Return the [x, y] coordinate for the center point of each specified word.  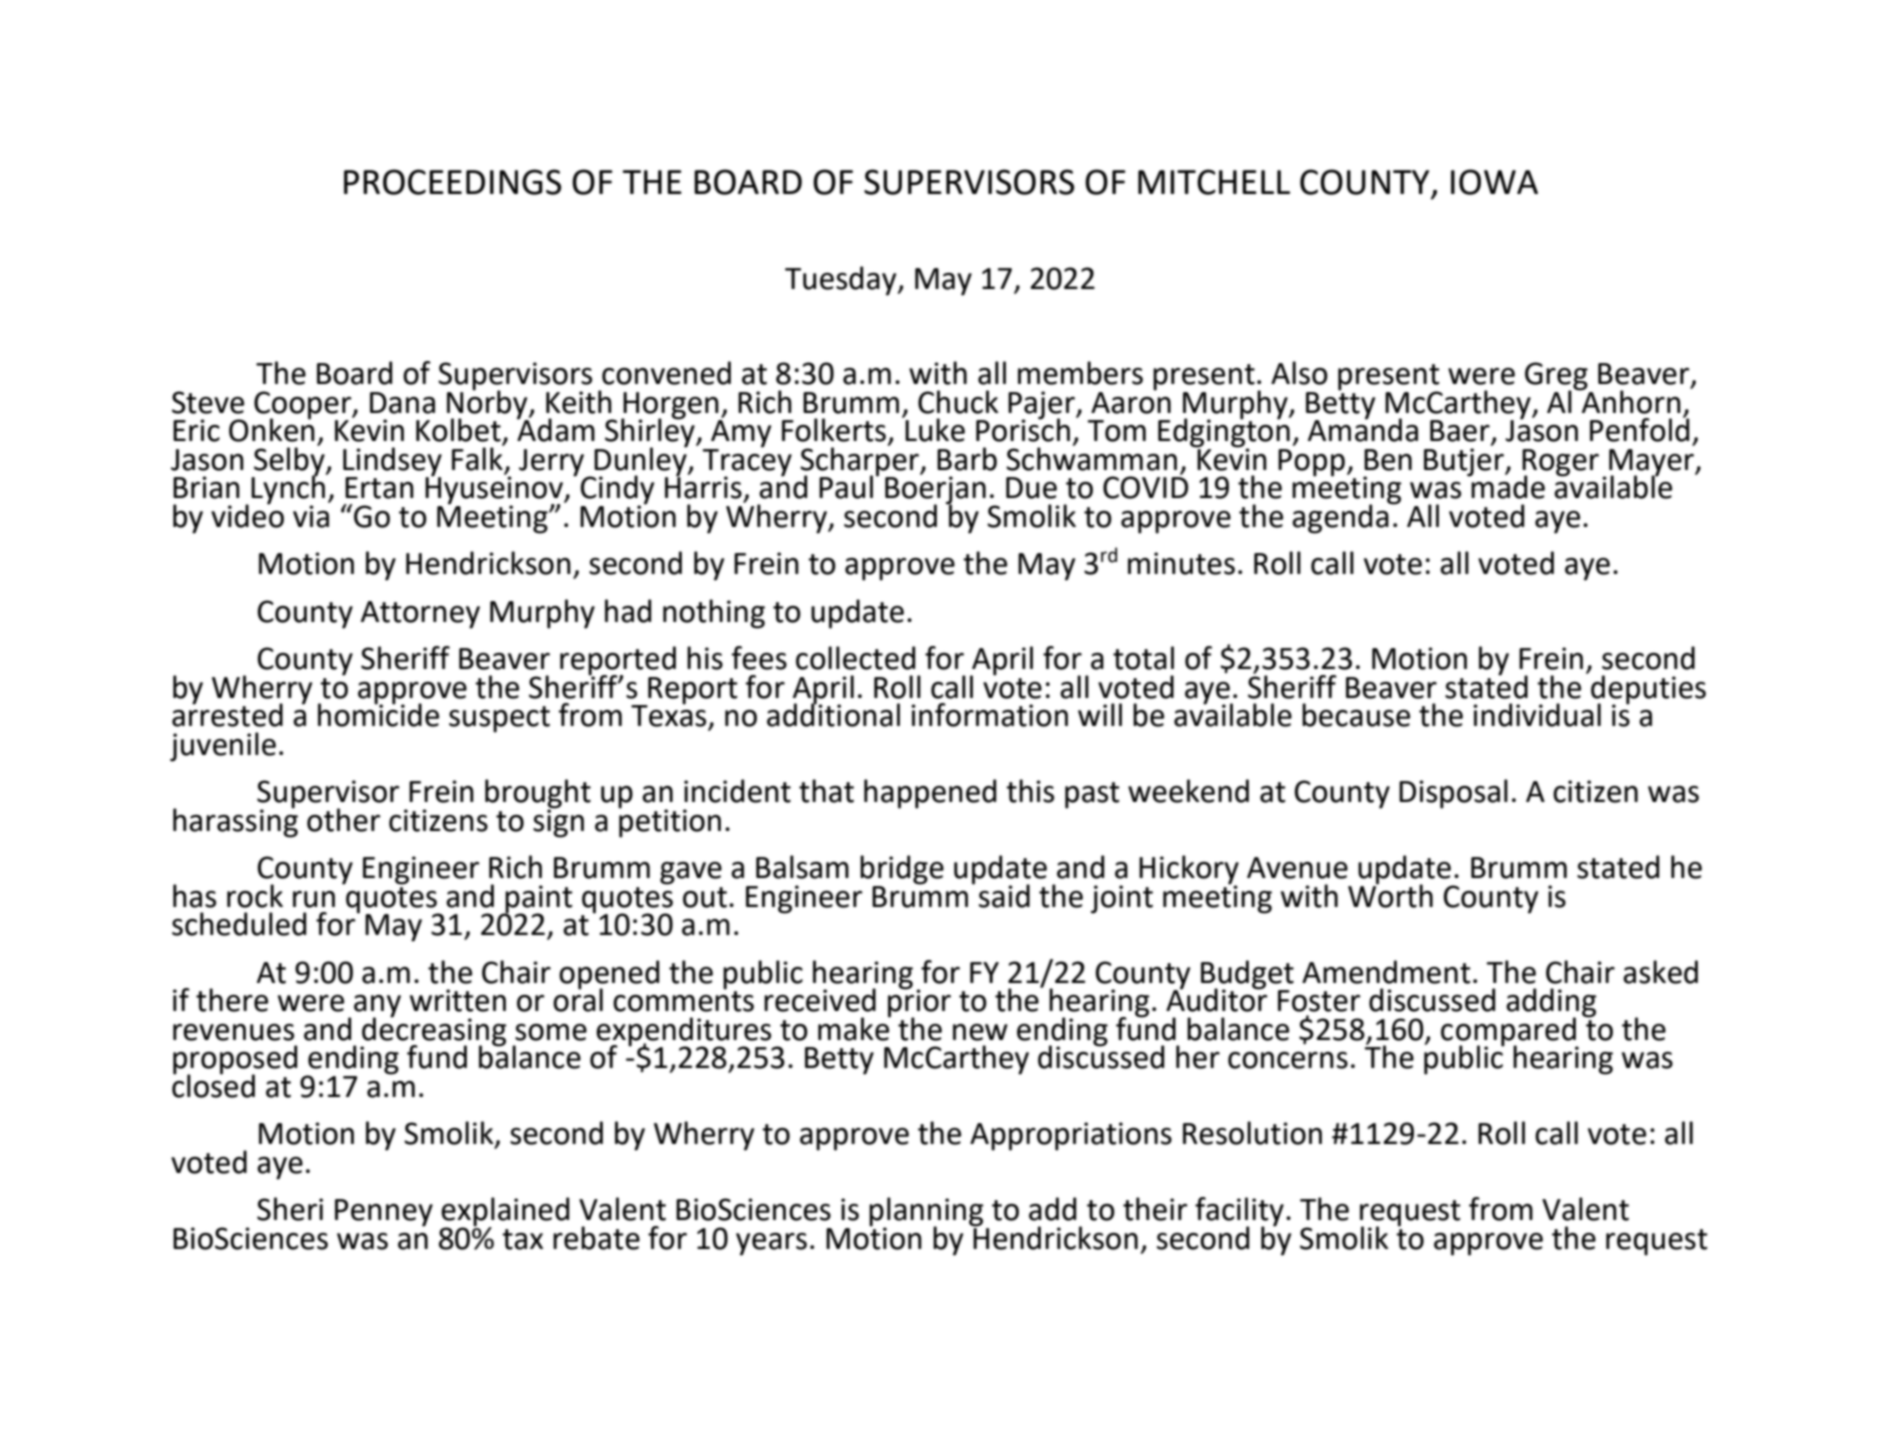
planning [926, 1213]
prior [919, 1003]
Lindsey [392, 462]
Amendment [1386, 972]
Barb [967, 459]
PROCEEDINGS [452, 182]
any [377, 1007]
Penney [384, 1213]
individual [1537, 715]
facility [1239, 1213]
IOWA [1494, 182]
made [1507, 486]
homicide [378, 714]
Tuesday [842, 281]
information [989, 715]
